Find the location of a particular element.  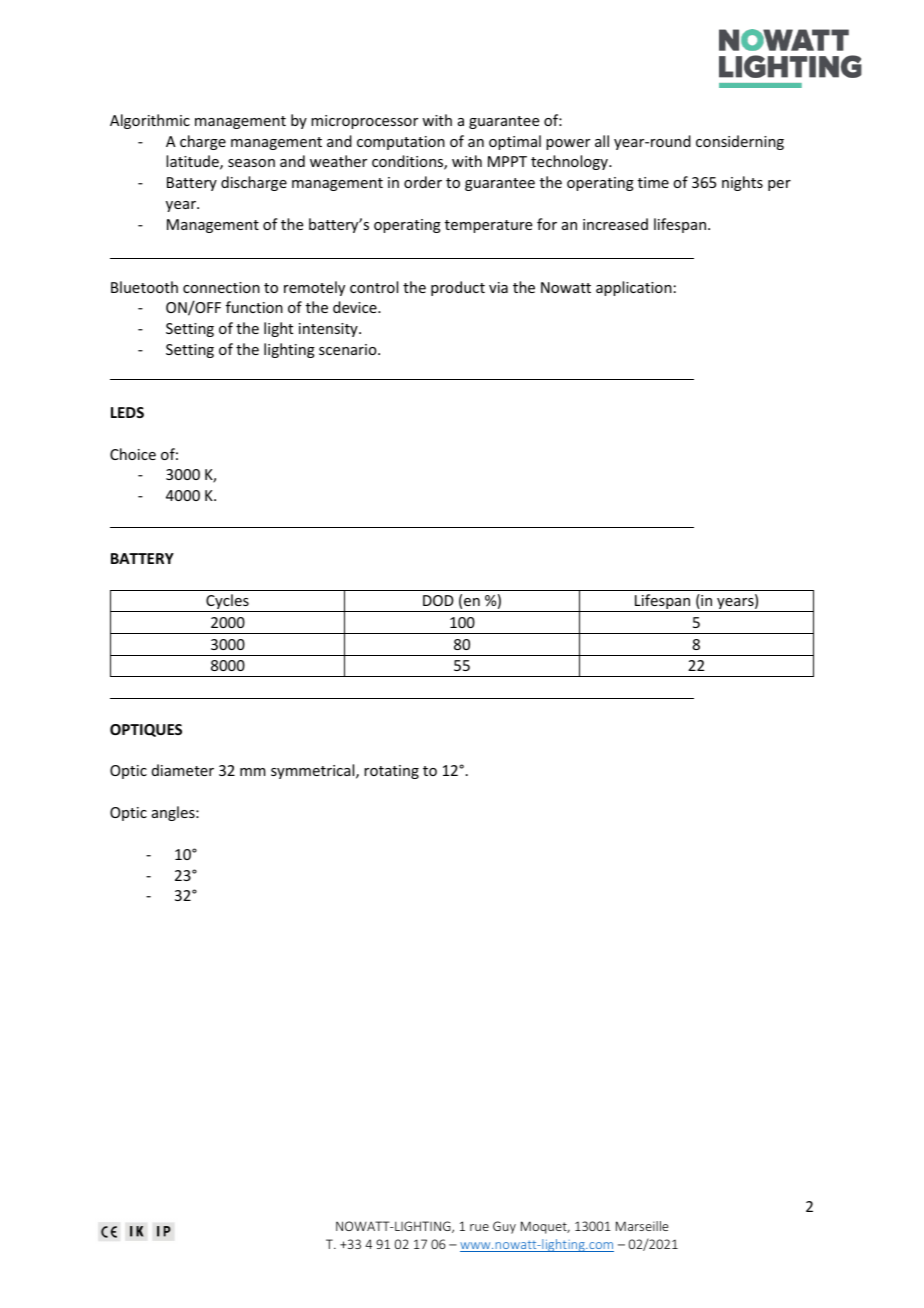

diameter is located at coordinates (183, 770).
